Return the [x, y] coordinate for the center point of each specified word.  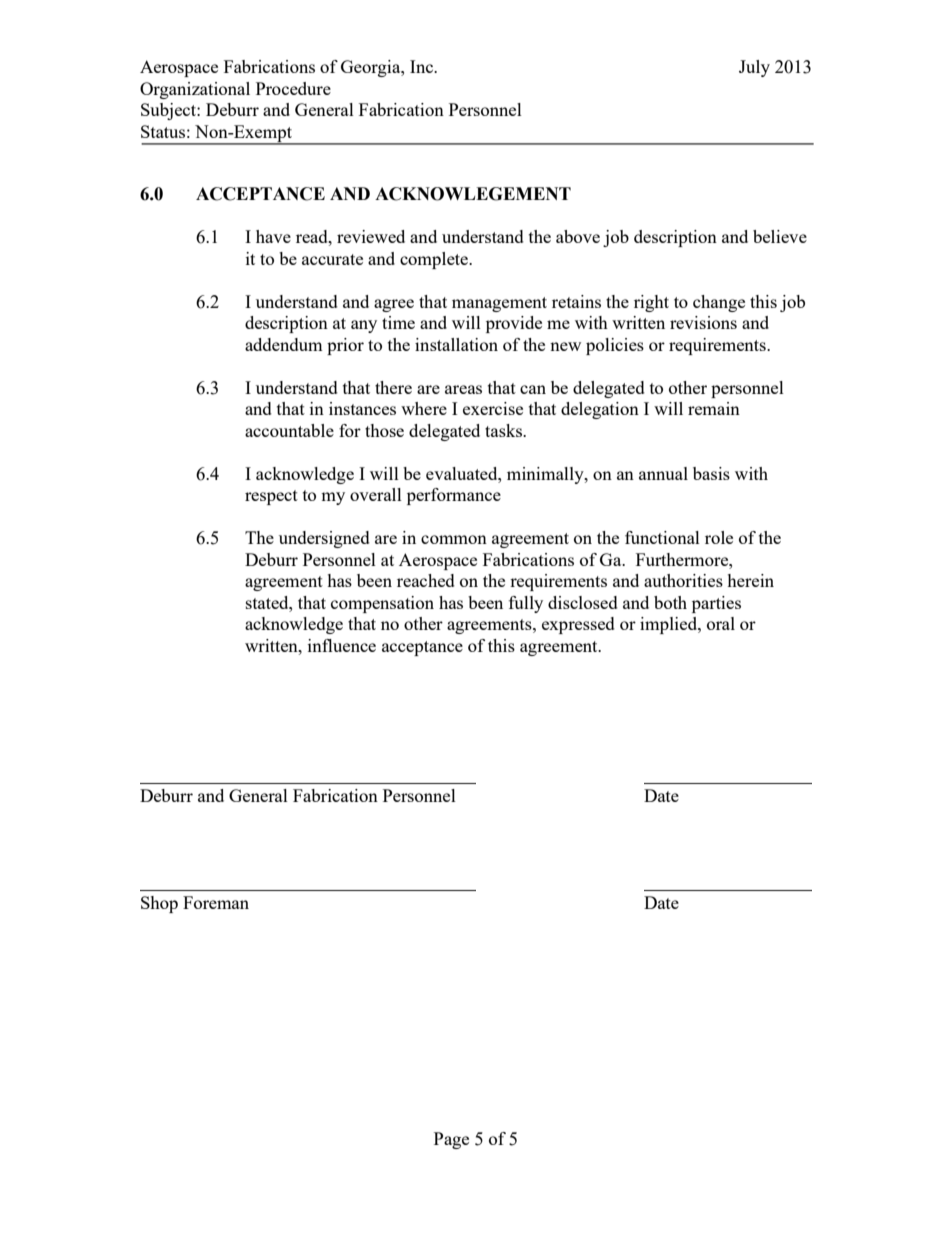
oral [721, 623]
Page [451, 1140]
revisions [703, 322]
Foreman [216, 902]
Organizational [195, 90]
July [754, 68]
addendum [284, 344]
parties [716, 604]
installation [456, 344]
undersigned [324, 539]
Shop [159, 904]
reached [426, 580]
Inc [423, 66]
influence [342, 645]
